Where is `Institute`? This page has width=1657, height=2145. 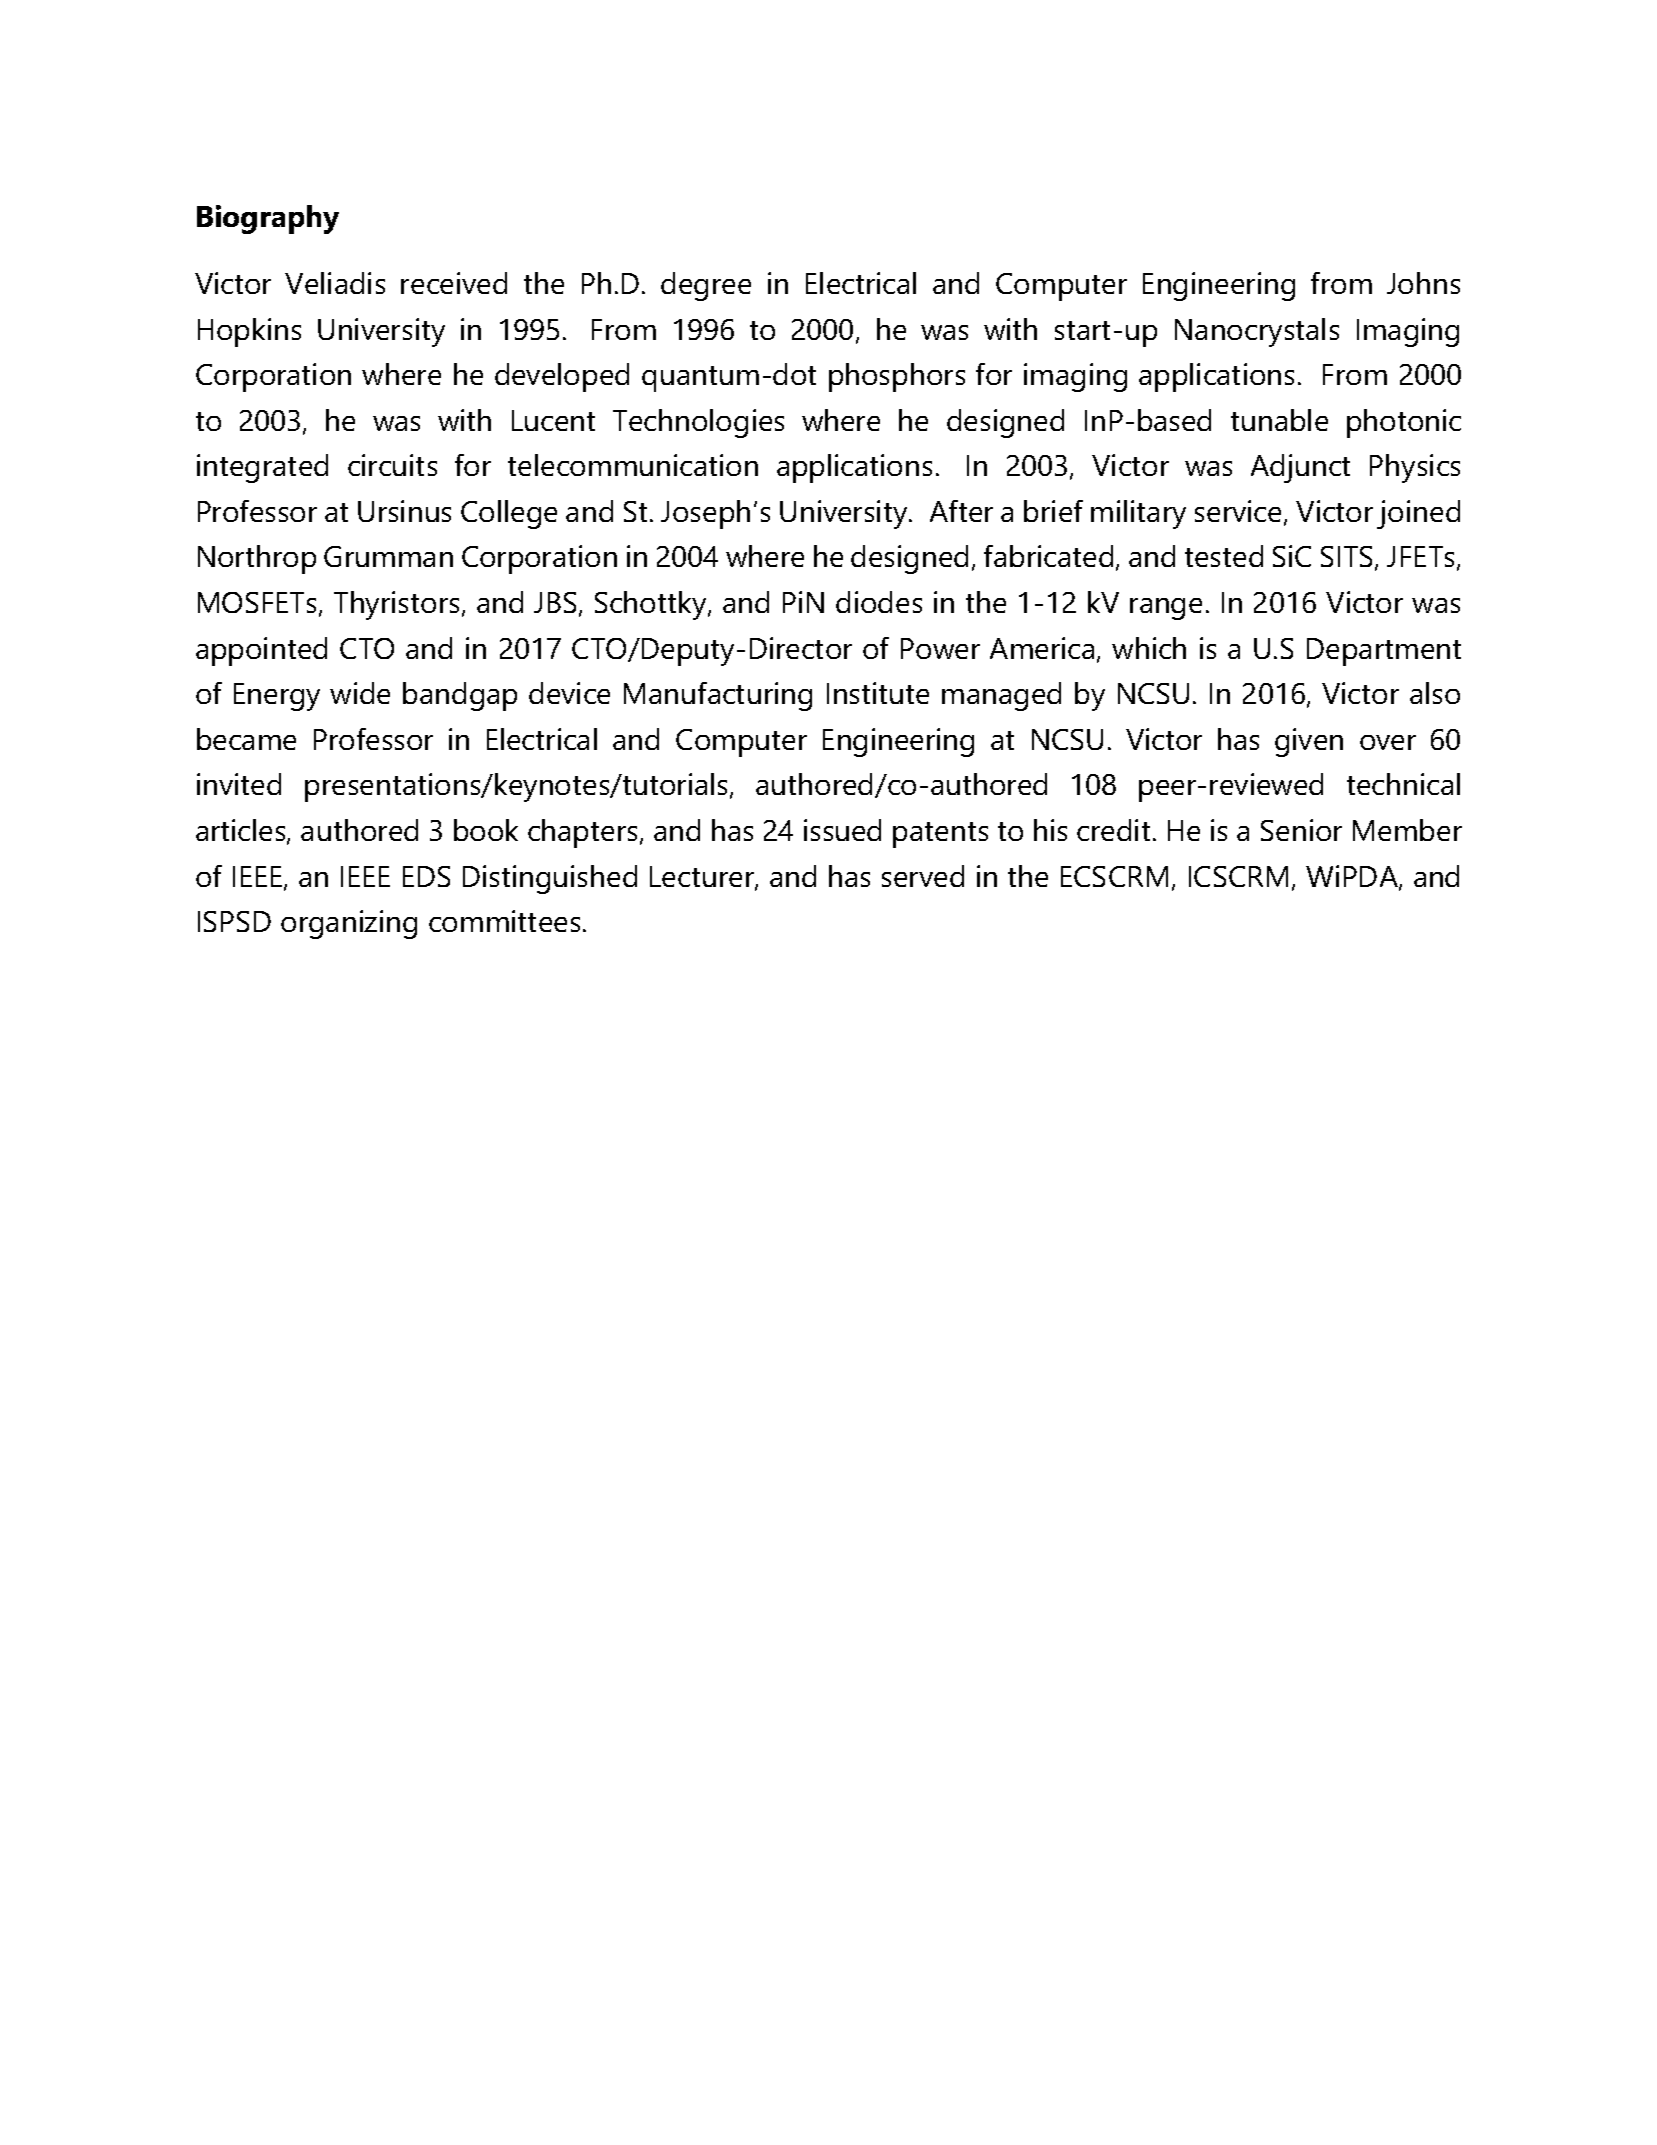 Institute is located at coordinates (878, 693).
